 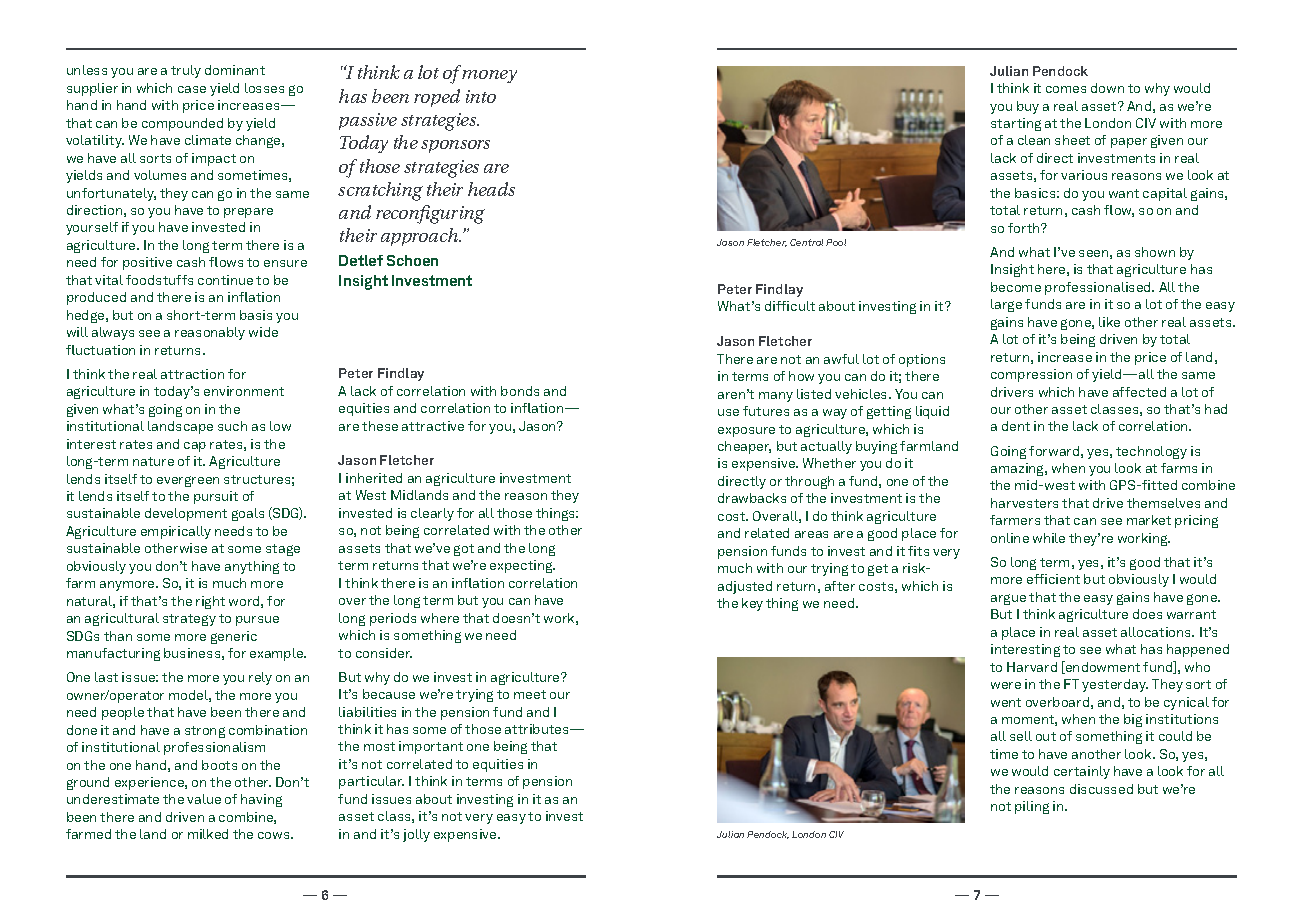 I want to click on jolly, so click(x=416, y=835).
